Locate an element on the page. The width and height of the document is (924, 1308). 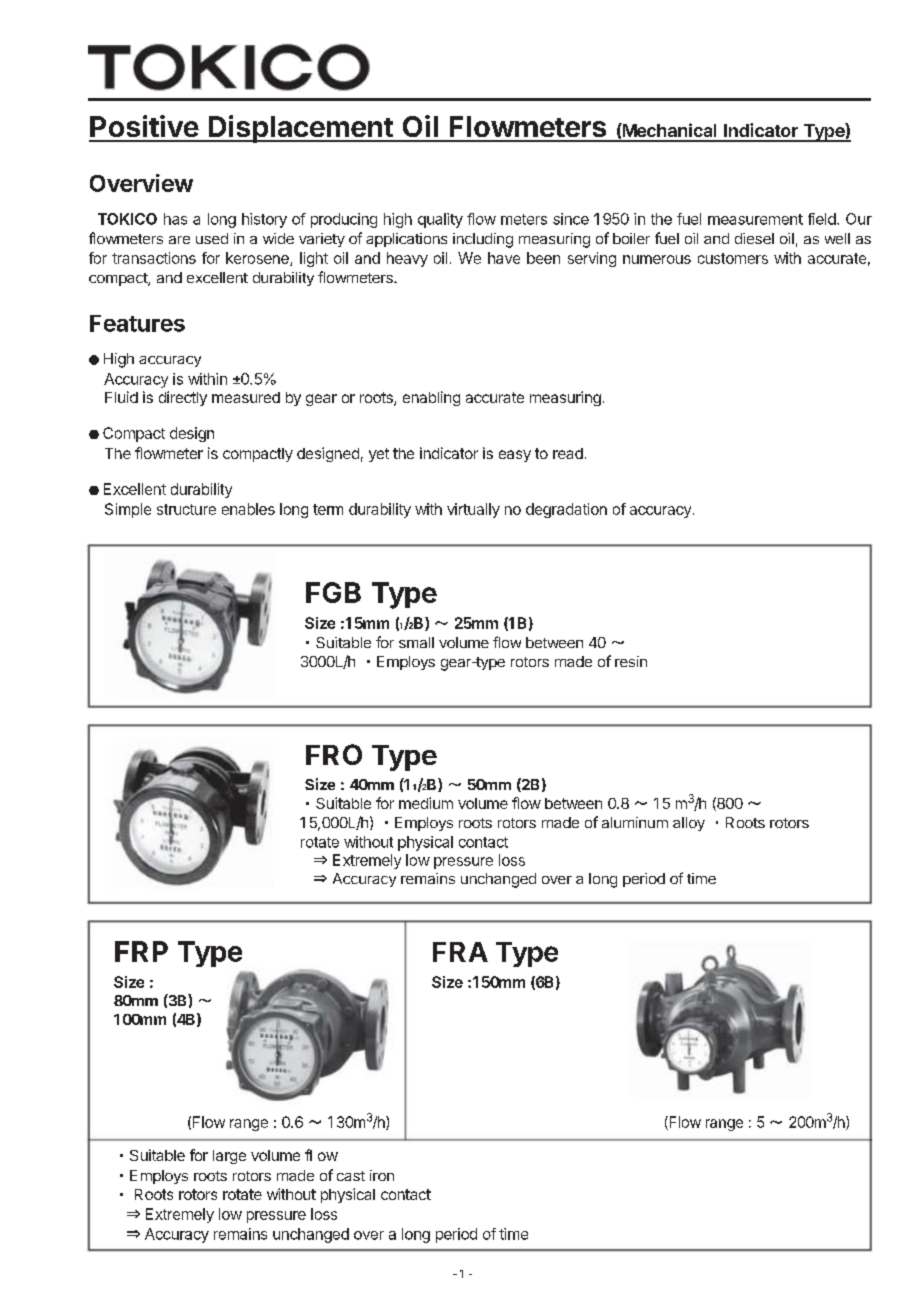
FRP is located at coordinates (141, 951).
